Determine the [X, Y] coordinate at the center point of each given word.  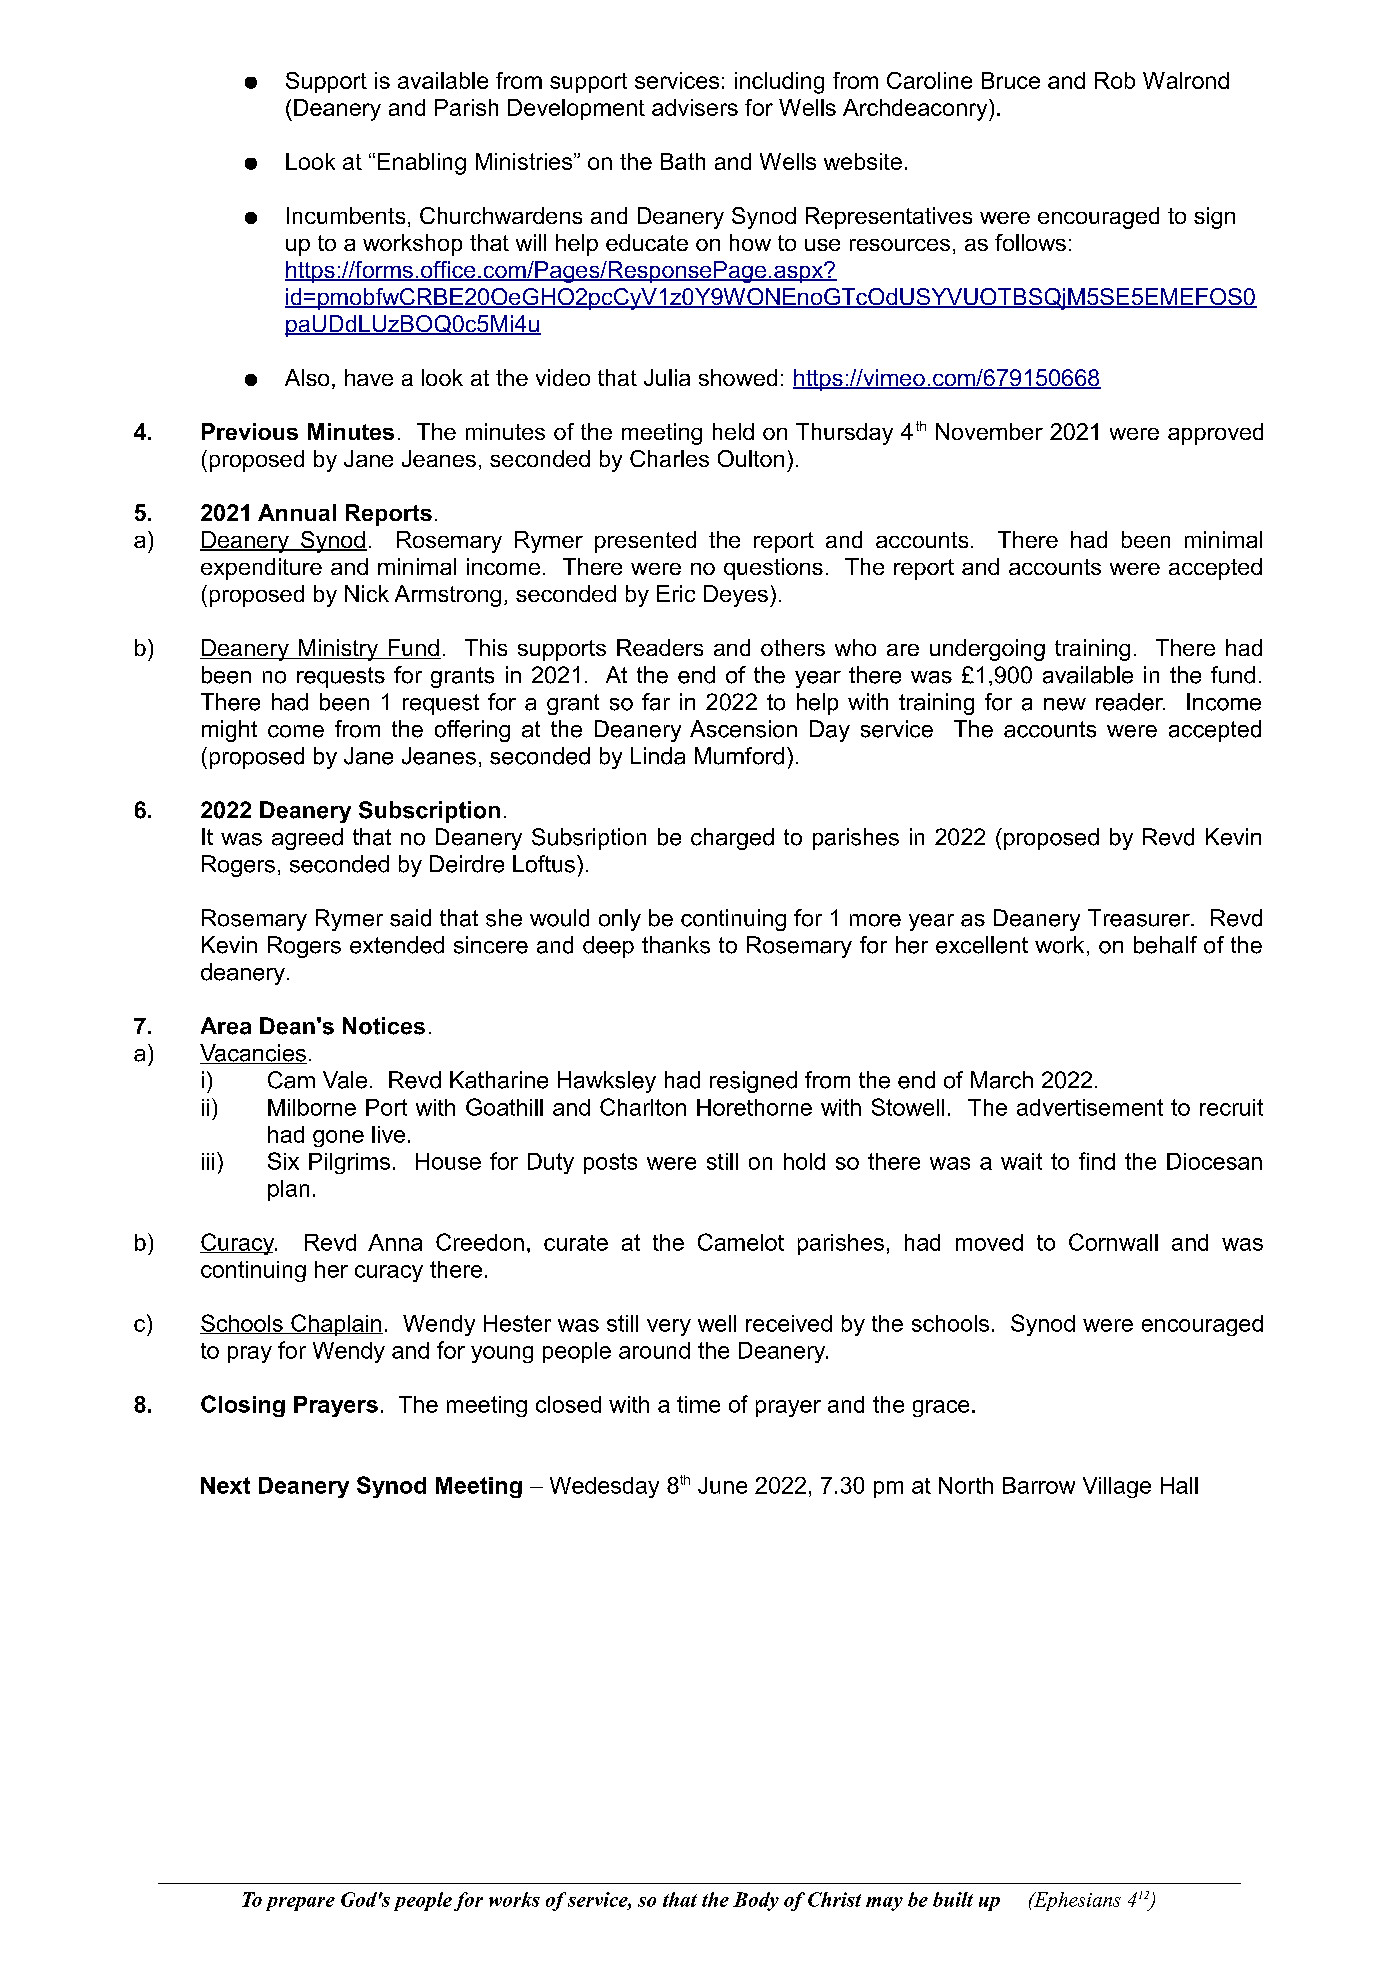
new [1065, 704]
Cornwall [1113, 1242]
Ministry [339, 650]
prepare [300, 1904]
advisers [695, 107]
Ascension [743, 729]
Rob [1115, 80]
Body [756, 1901]
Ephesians [1076, 1901]
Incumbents [346, 215]
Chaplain [336, 1325]
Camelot [741, 1242]
